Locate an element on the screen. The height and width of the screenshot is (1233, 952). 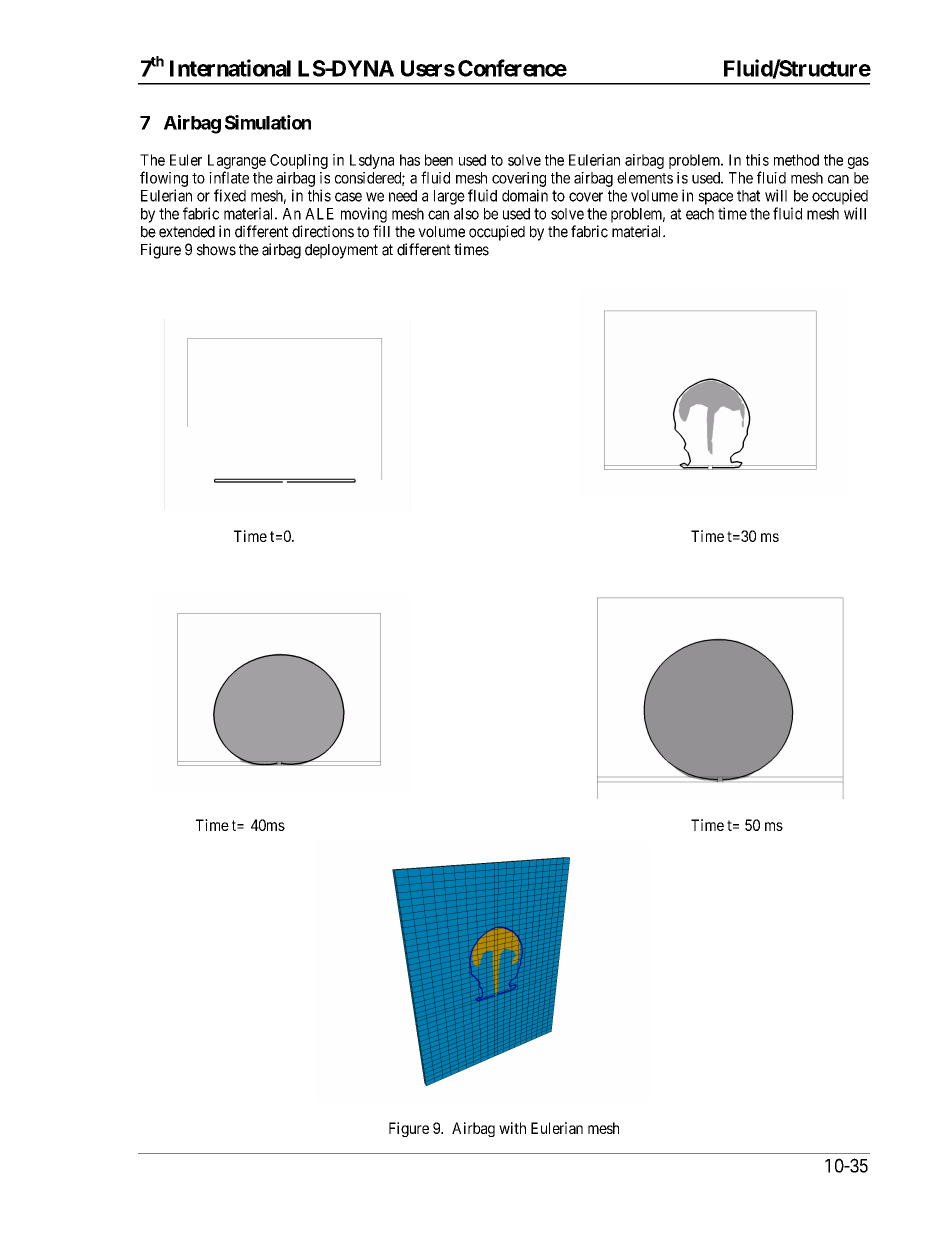
method is located at coordinates (796, 160).
